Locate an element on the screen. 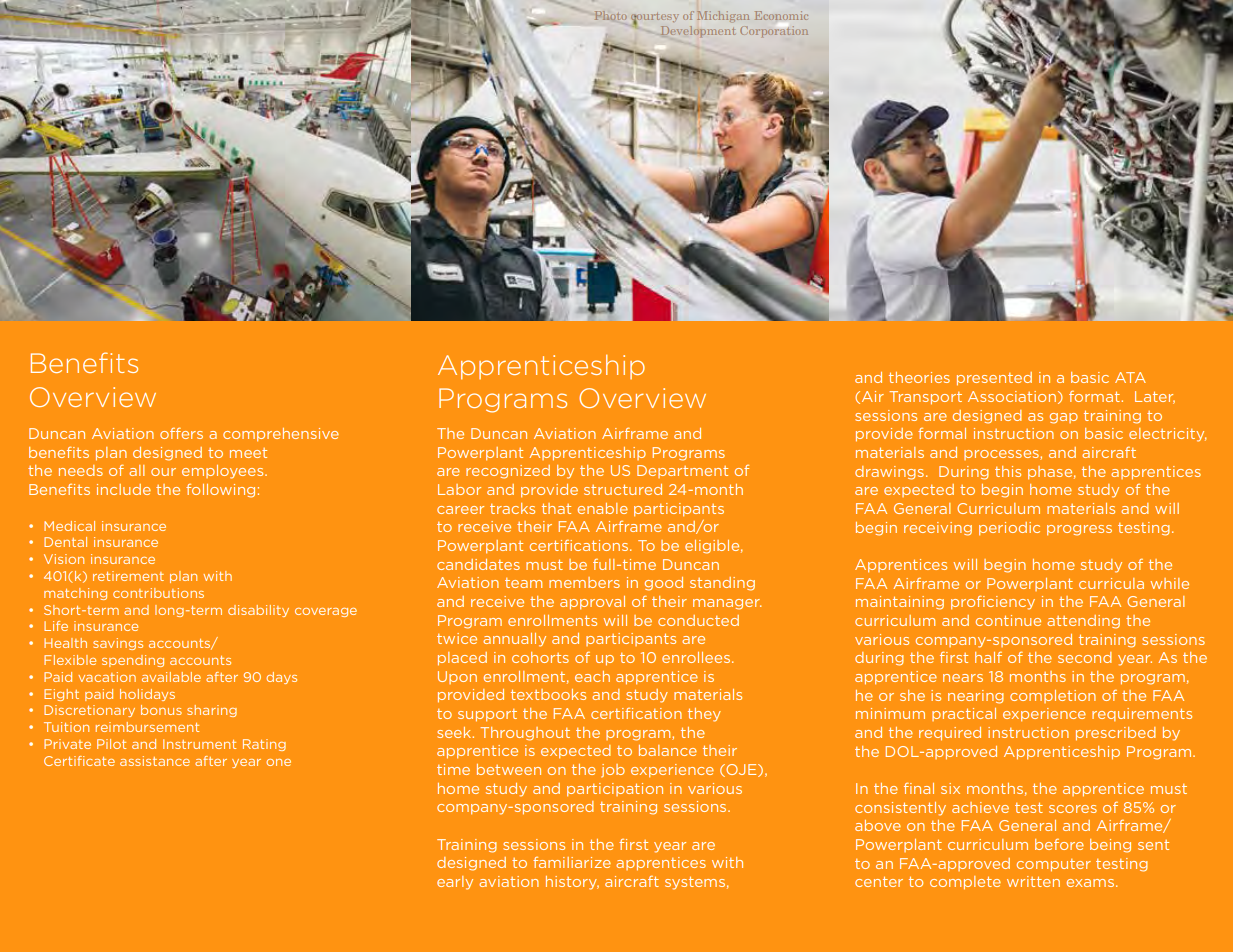 This screenshot has width=1233, height=952. offers is located at coordinates (181, 433).
